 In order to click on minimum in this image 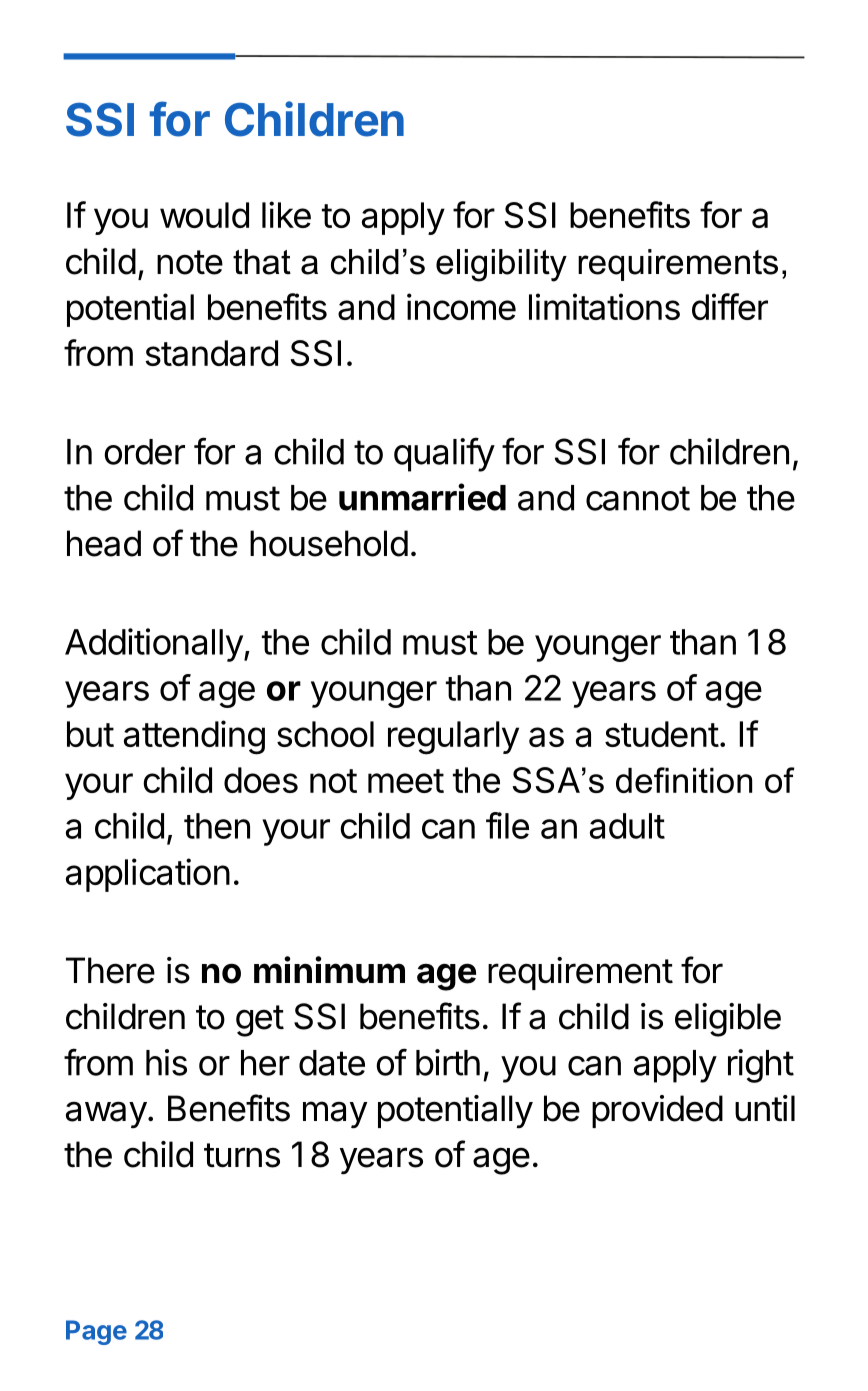, I will do `click(329, 969)`.
